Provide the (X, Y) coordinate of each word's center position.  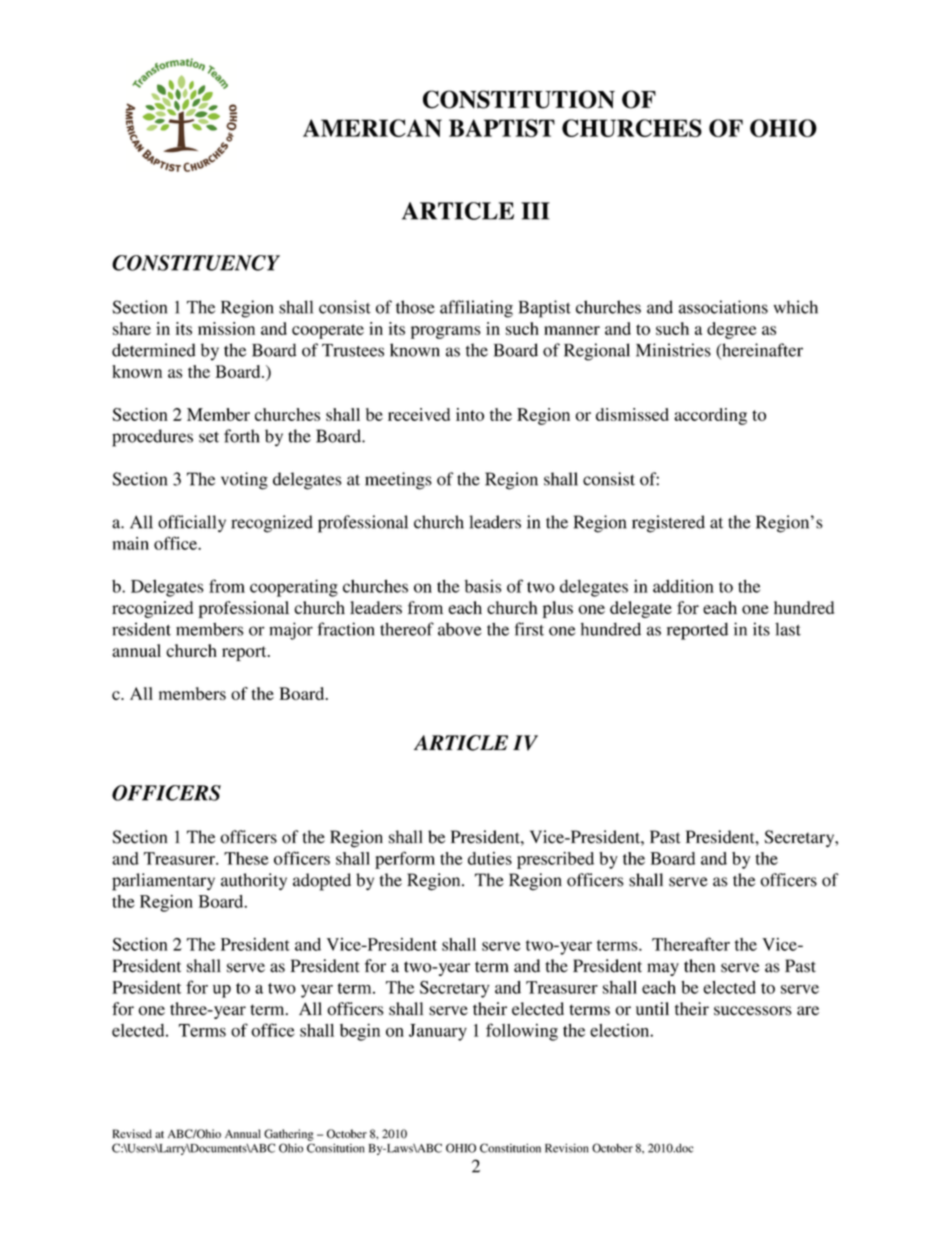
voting (244, 481)
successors (753, 1011)
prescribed (555, 860)
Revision (566, 1148)
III (535, 211)
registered (668, 524)
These (246, 858)
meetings (398, 481)
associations (723, 307)
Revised (132, 1133)
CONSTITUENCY (196, 263)
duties (490, 858)
